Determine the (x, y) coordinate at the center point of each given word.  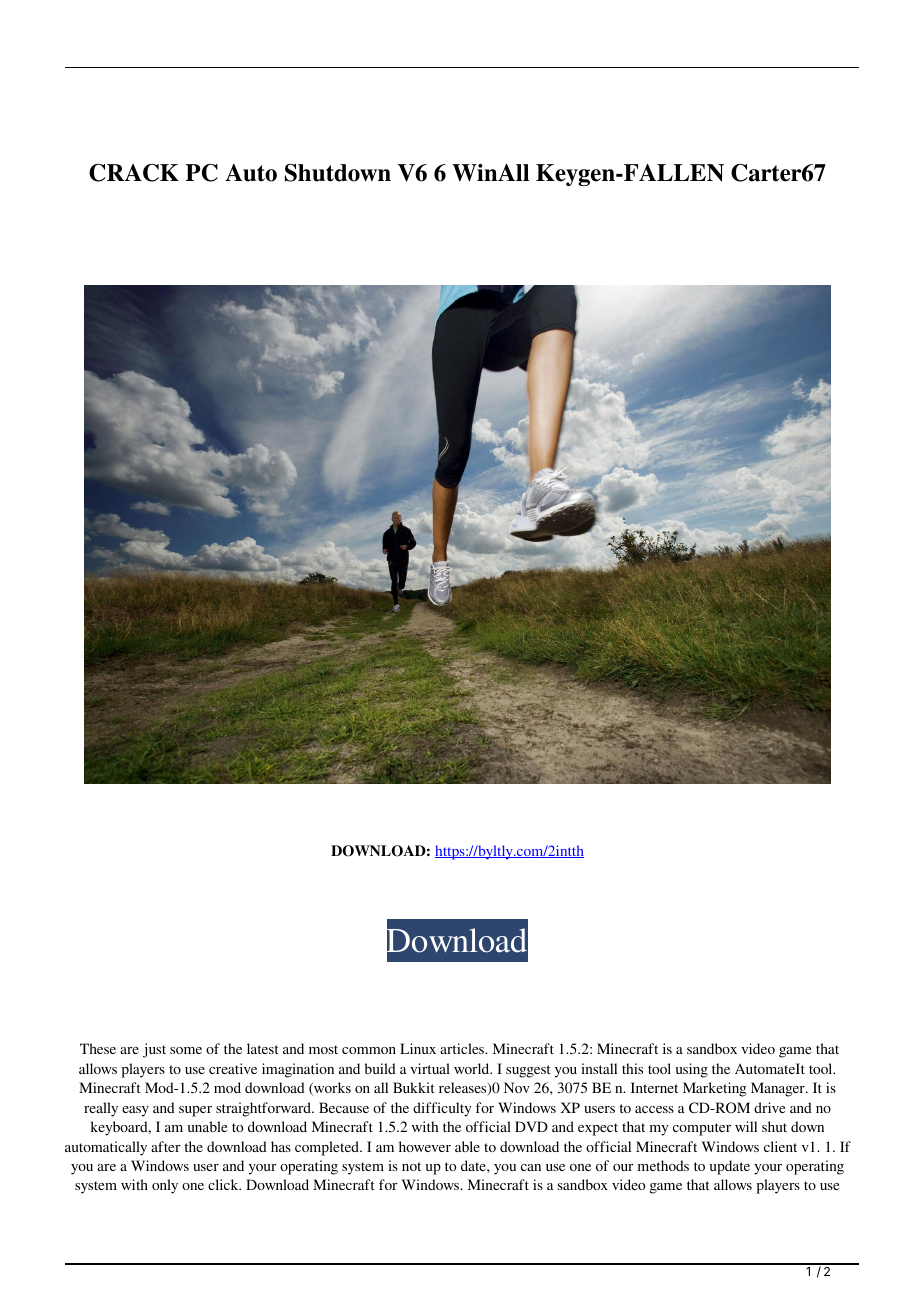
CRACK (134, 173)
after (165, 1146)
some (186, 1050)
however (425, 1146)
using (692, 1070)
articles (463, 1048)
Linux (418, 1048)
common (369, 1050)
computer (702, 1129)
